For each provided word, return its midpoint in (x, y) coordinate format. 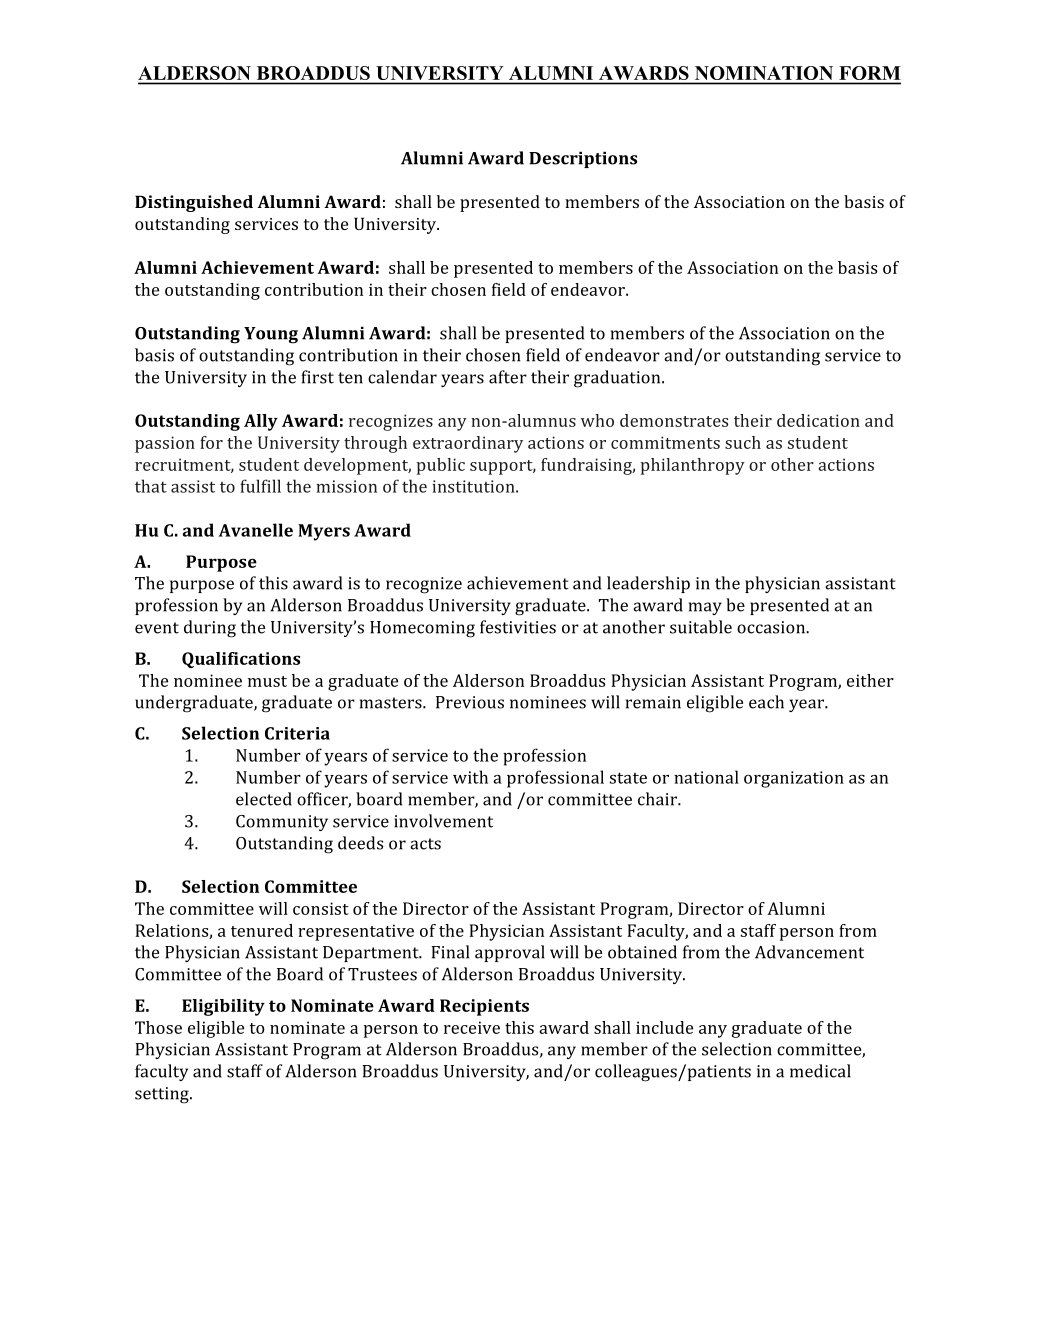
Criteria (297, 733)
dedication (818, 420)
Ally (261, 422)
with (470, 777)
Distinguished (194, 203)
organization (794, 779)
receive (472, 1027)
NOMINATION (764, 73)
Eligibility (223, 1007)
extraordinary (468, 444)
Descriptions (583, 159)
